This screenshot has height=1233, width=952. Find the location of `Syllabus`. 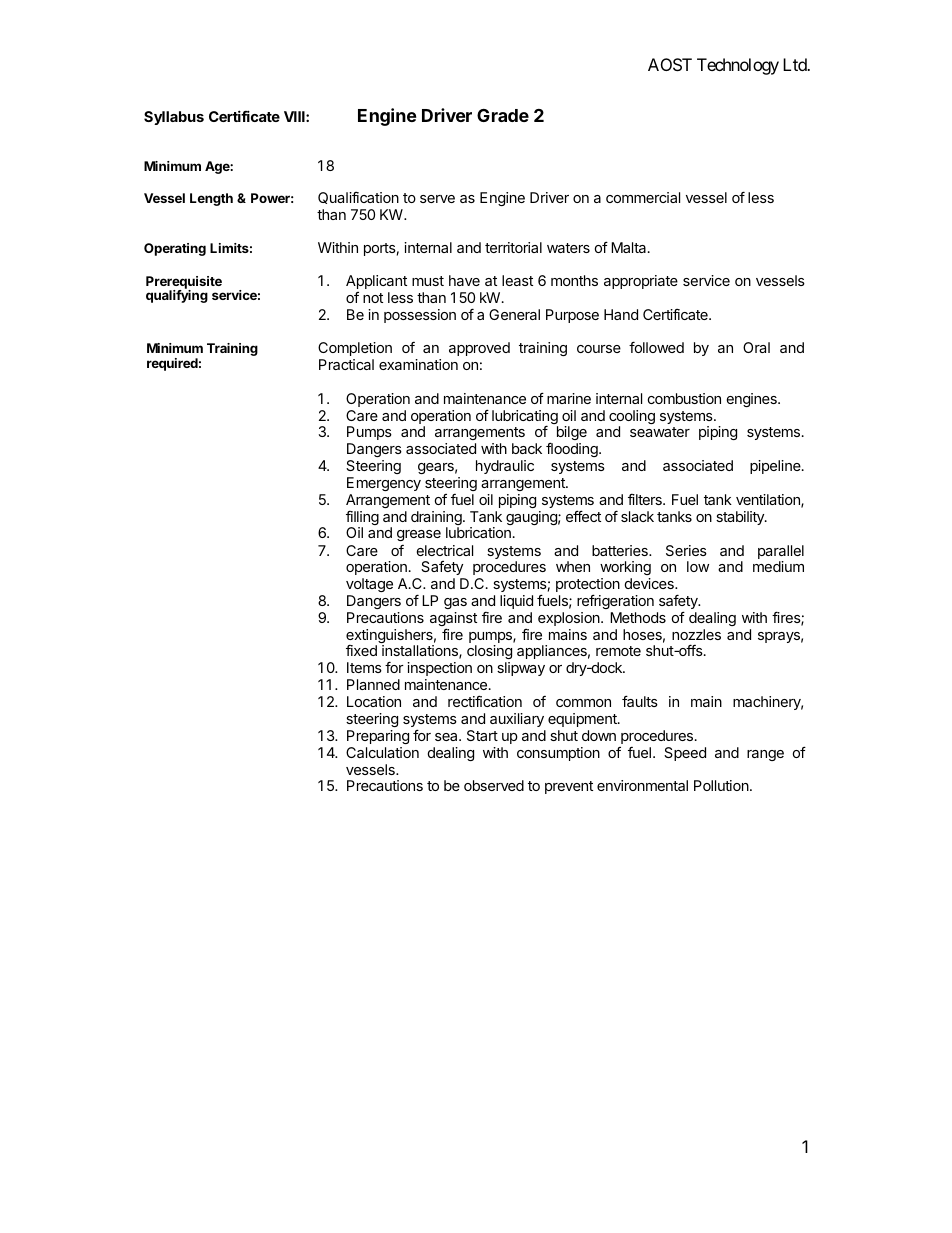

Syllabus is located at coordinates (174, 118).
